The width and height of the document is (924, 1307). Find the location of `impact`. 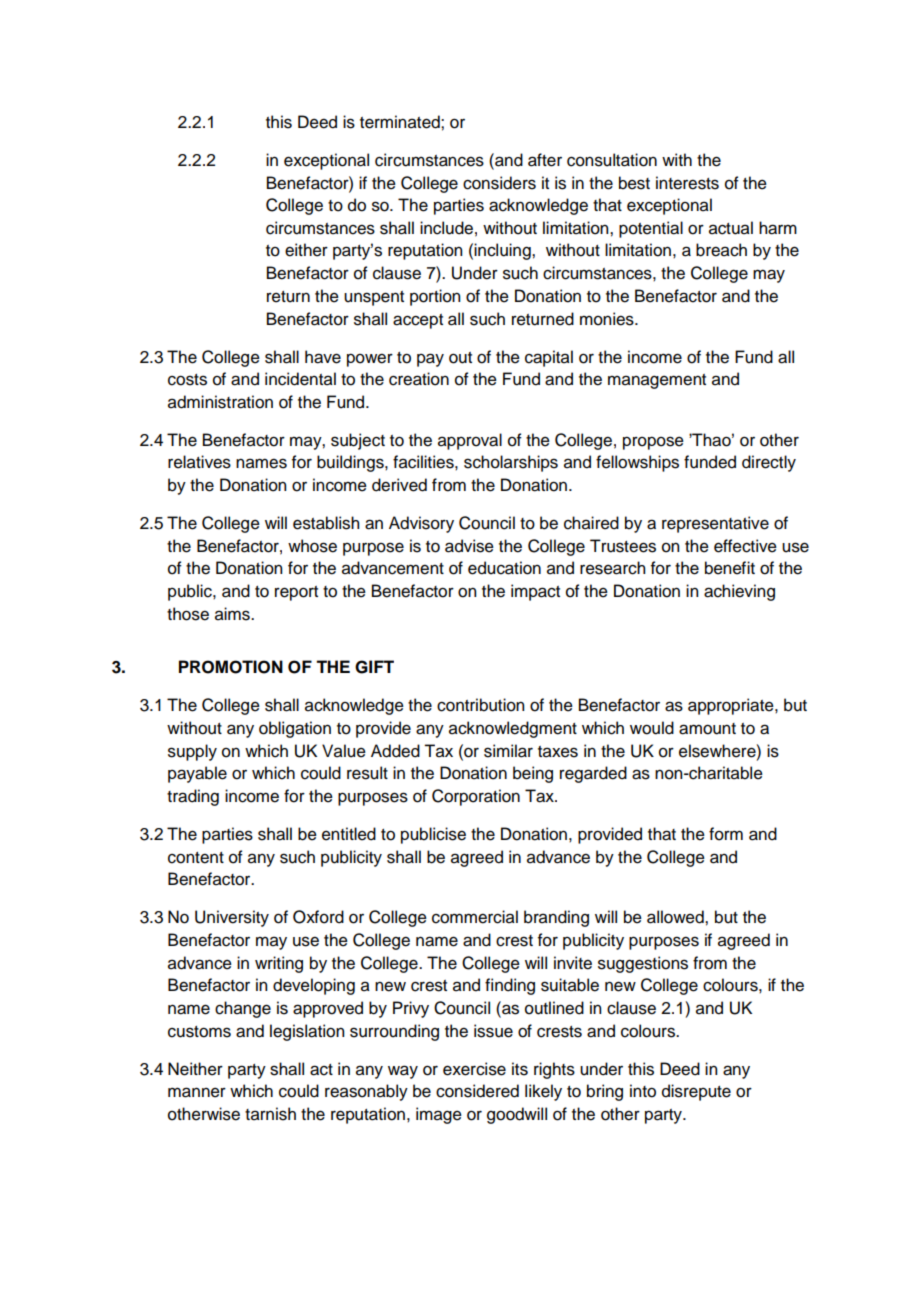

impact is located at coordinates (535, 592).
